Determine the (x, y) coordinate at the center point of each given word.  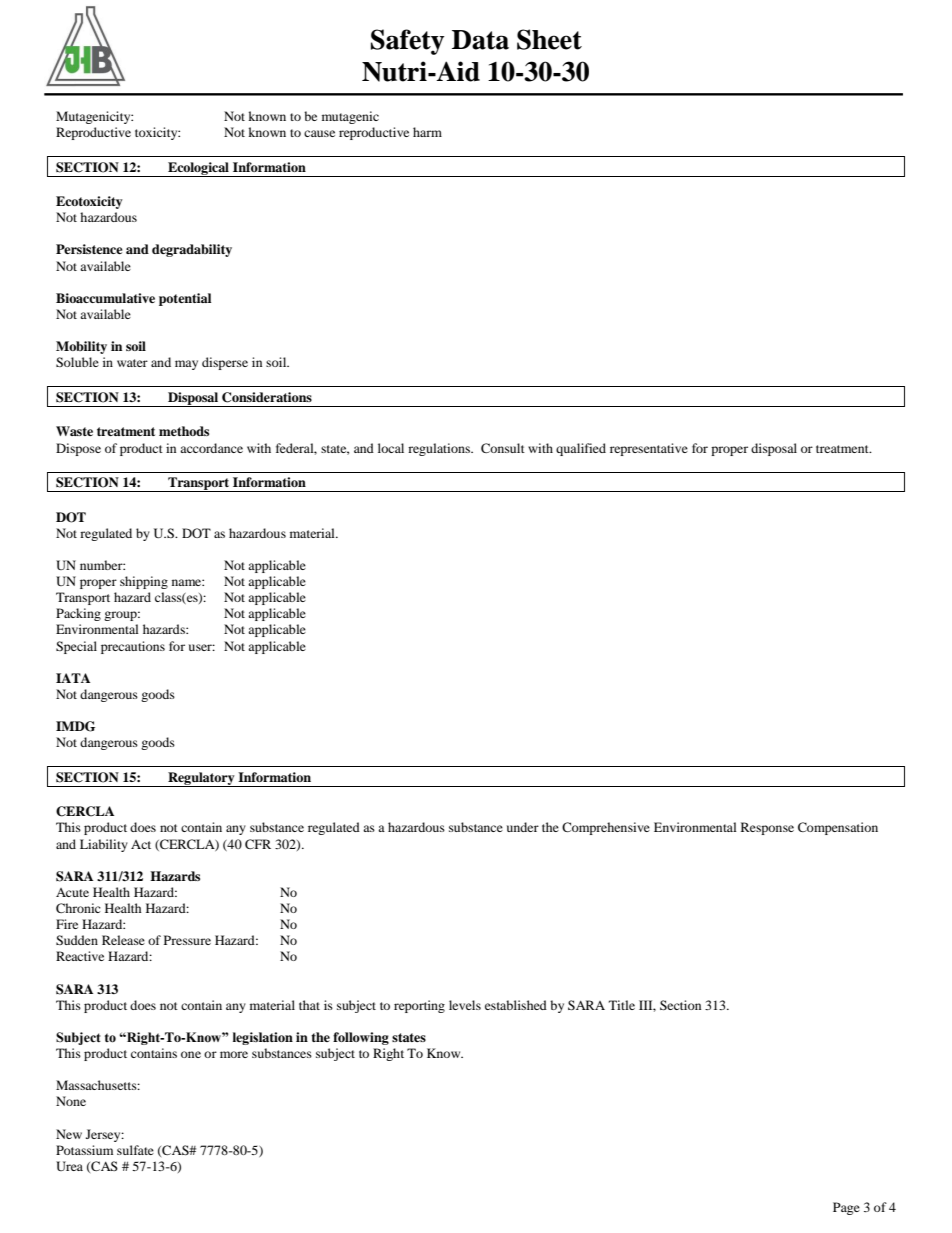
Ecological (198, 169)
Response (767, 828)
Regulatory (201, 779)
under (523, 827)
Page (846, 1208)
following (361, 1038)
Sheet (549, 39)
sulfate (135, 1150)
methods (184, 431)
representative (649, 449)
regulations (440, 449)
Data (480, 40)
